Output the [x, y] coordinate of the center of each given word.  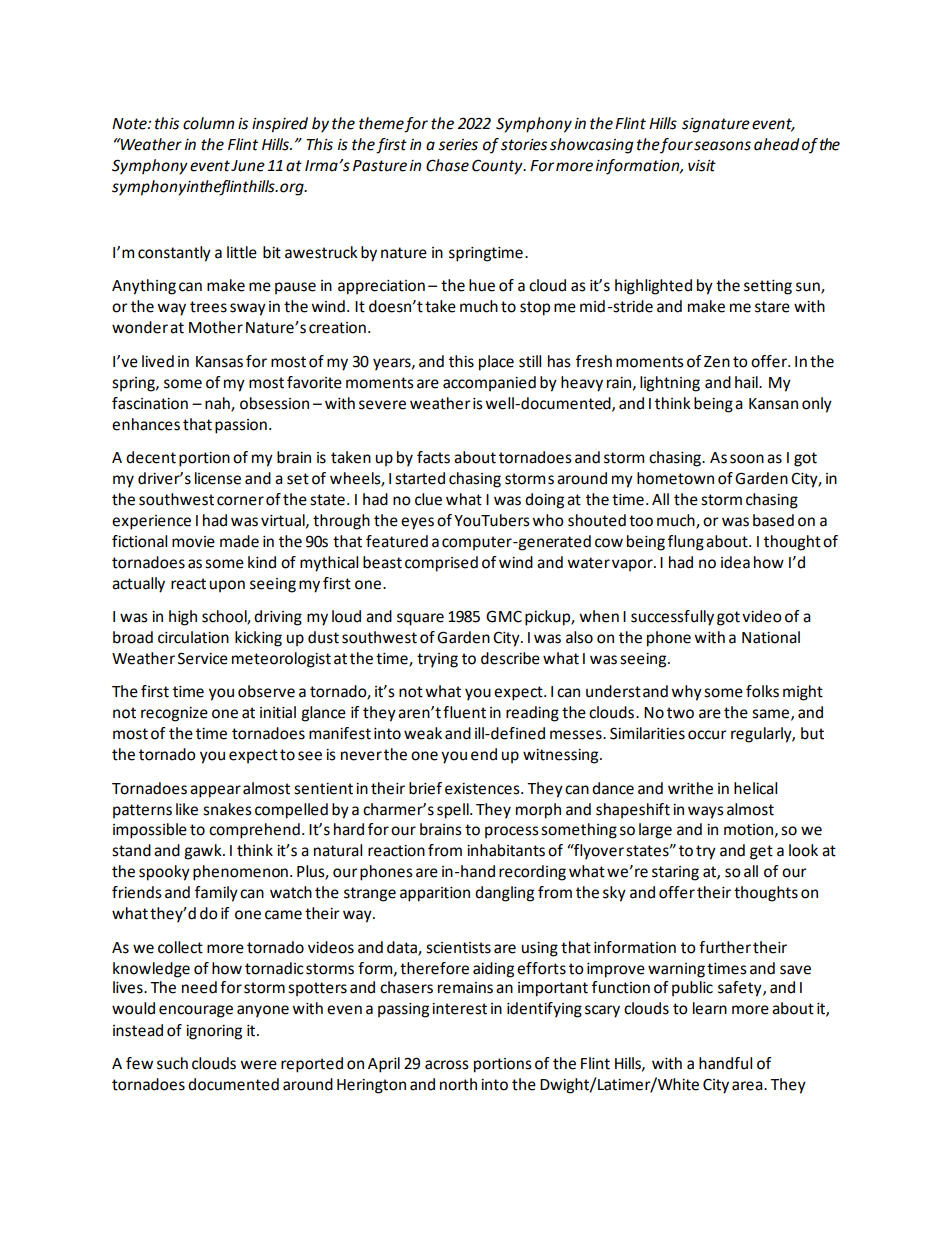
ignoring [214, 1032]
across [447, 1065]
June [248, 166]
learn [710, 1008]
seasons [722, 146]
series [458, 145]
